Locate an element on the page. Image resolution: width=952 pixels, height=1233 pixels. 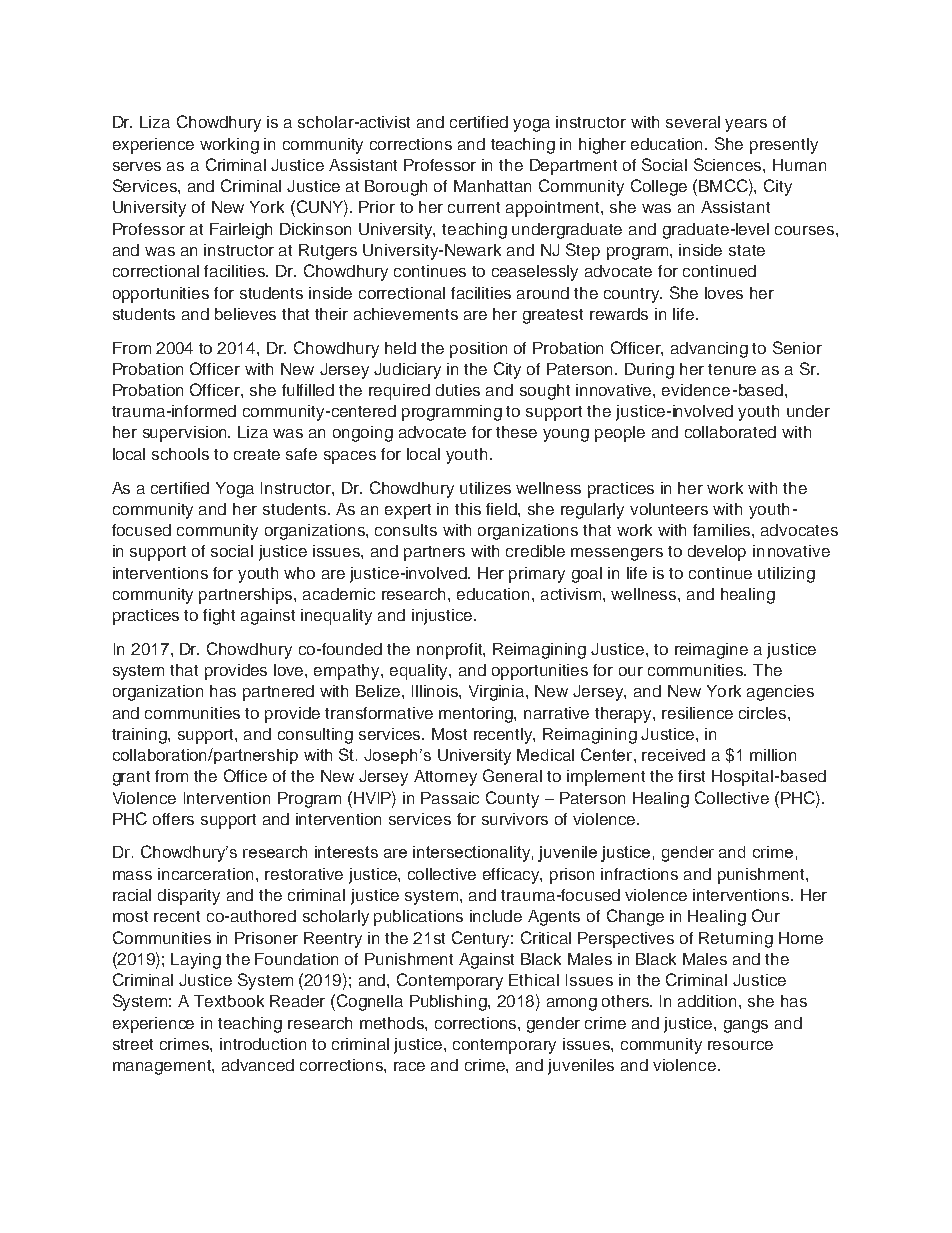
Publishing is located at coordinates (449, 1003).
